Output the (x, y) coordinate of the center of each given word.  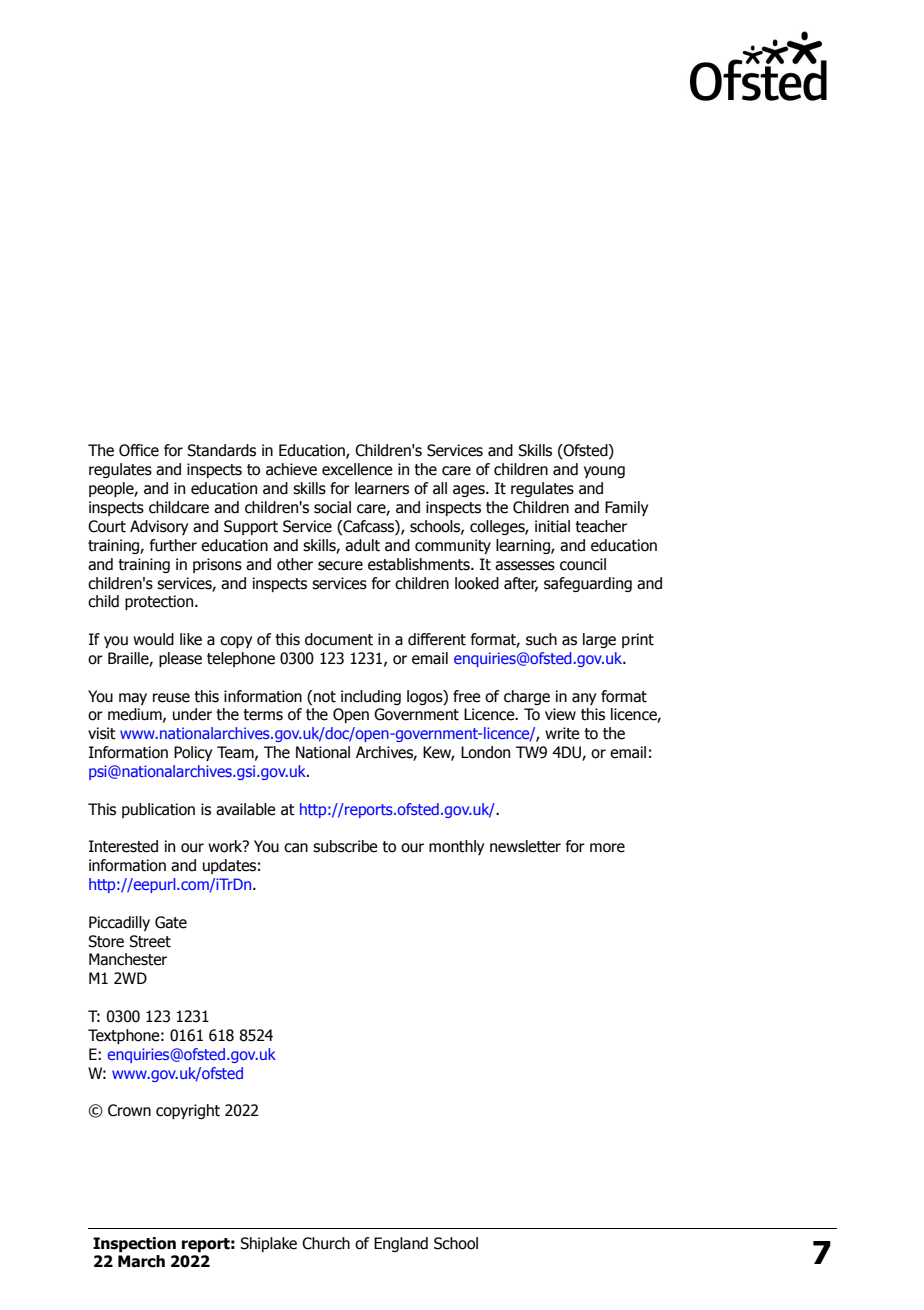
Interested (123, 846)
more (607, 848)
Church (326, 1243)
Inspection (134, 1244)
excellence (357, 469)
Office (139, 450)
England (401, 1244)
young (604, 472)
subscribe (345, 846)
